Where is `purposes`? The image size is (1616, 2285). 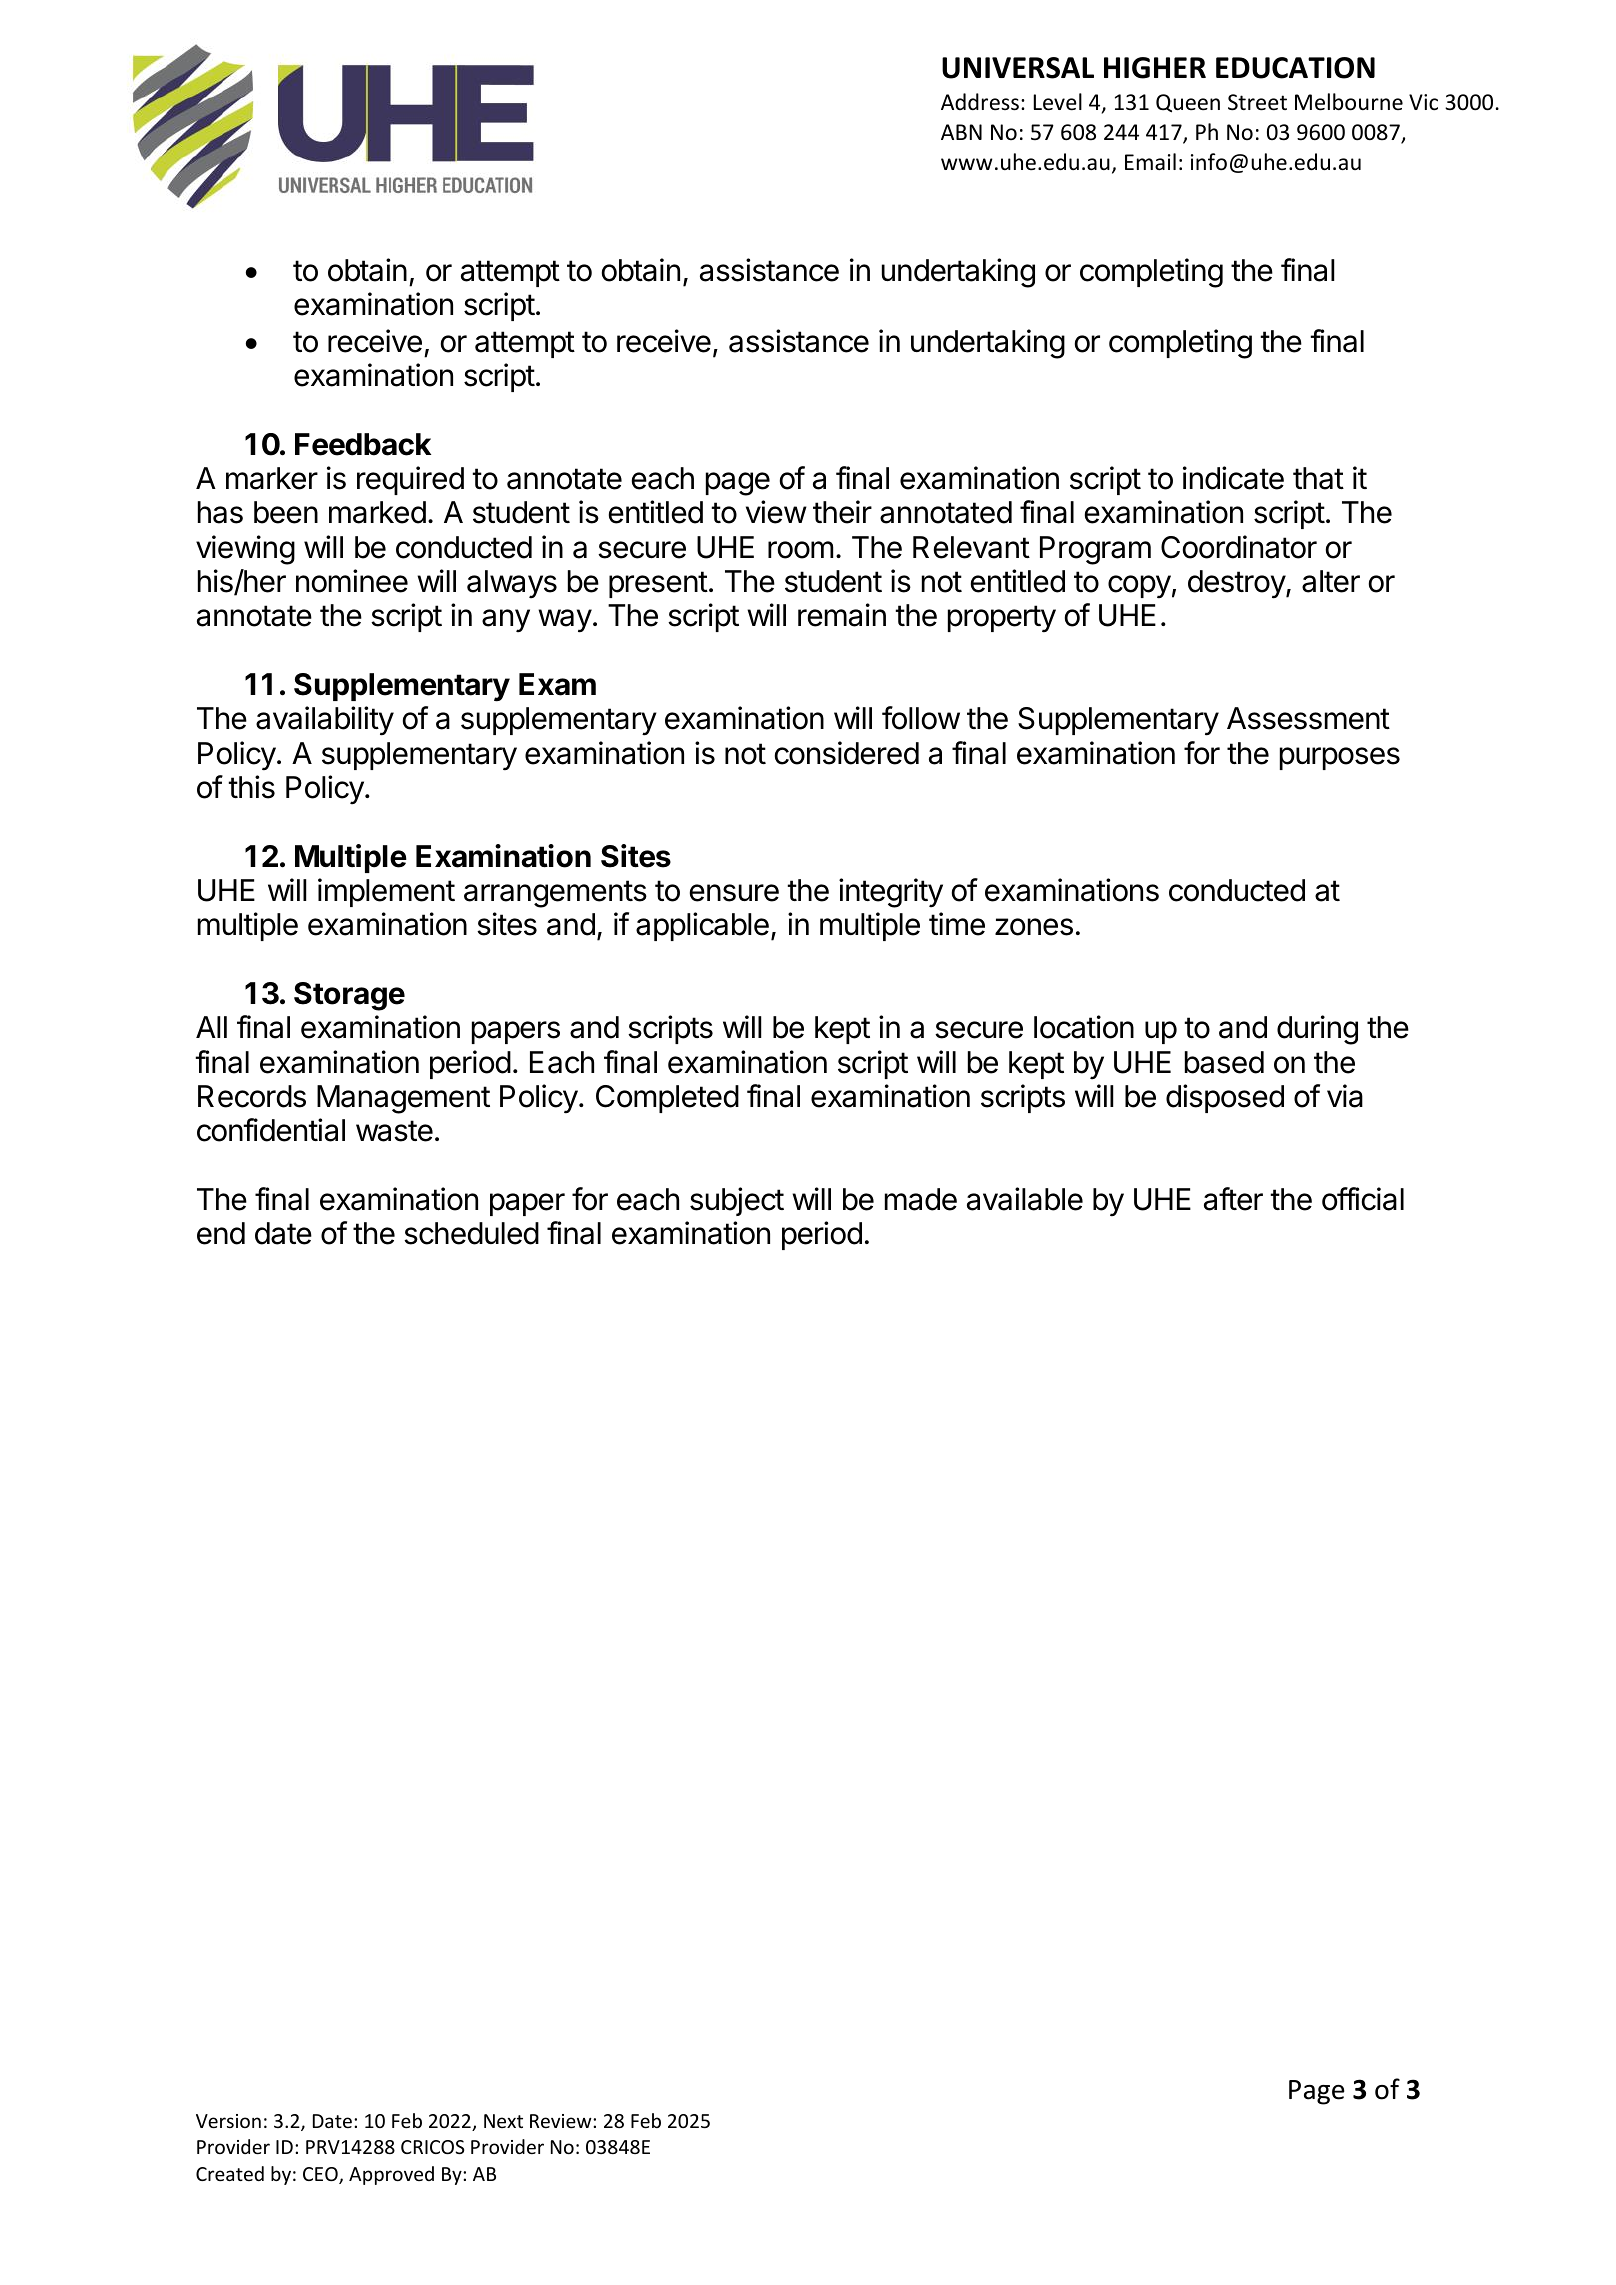 purposes is located at coordinates (1340, 758).
